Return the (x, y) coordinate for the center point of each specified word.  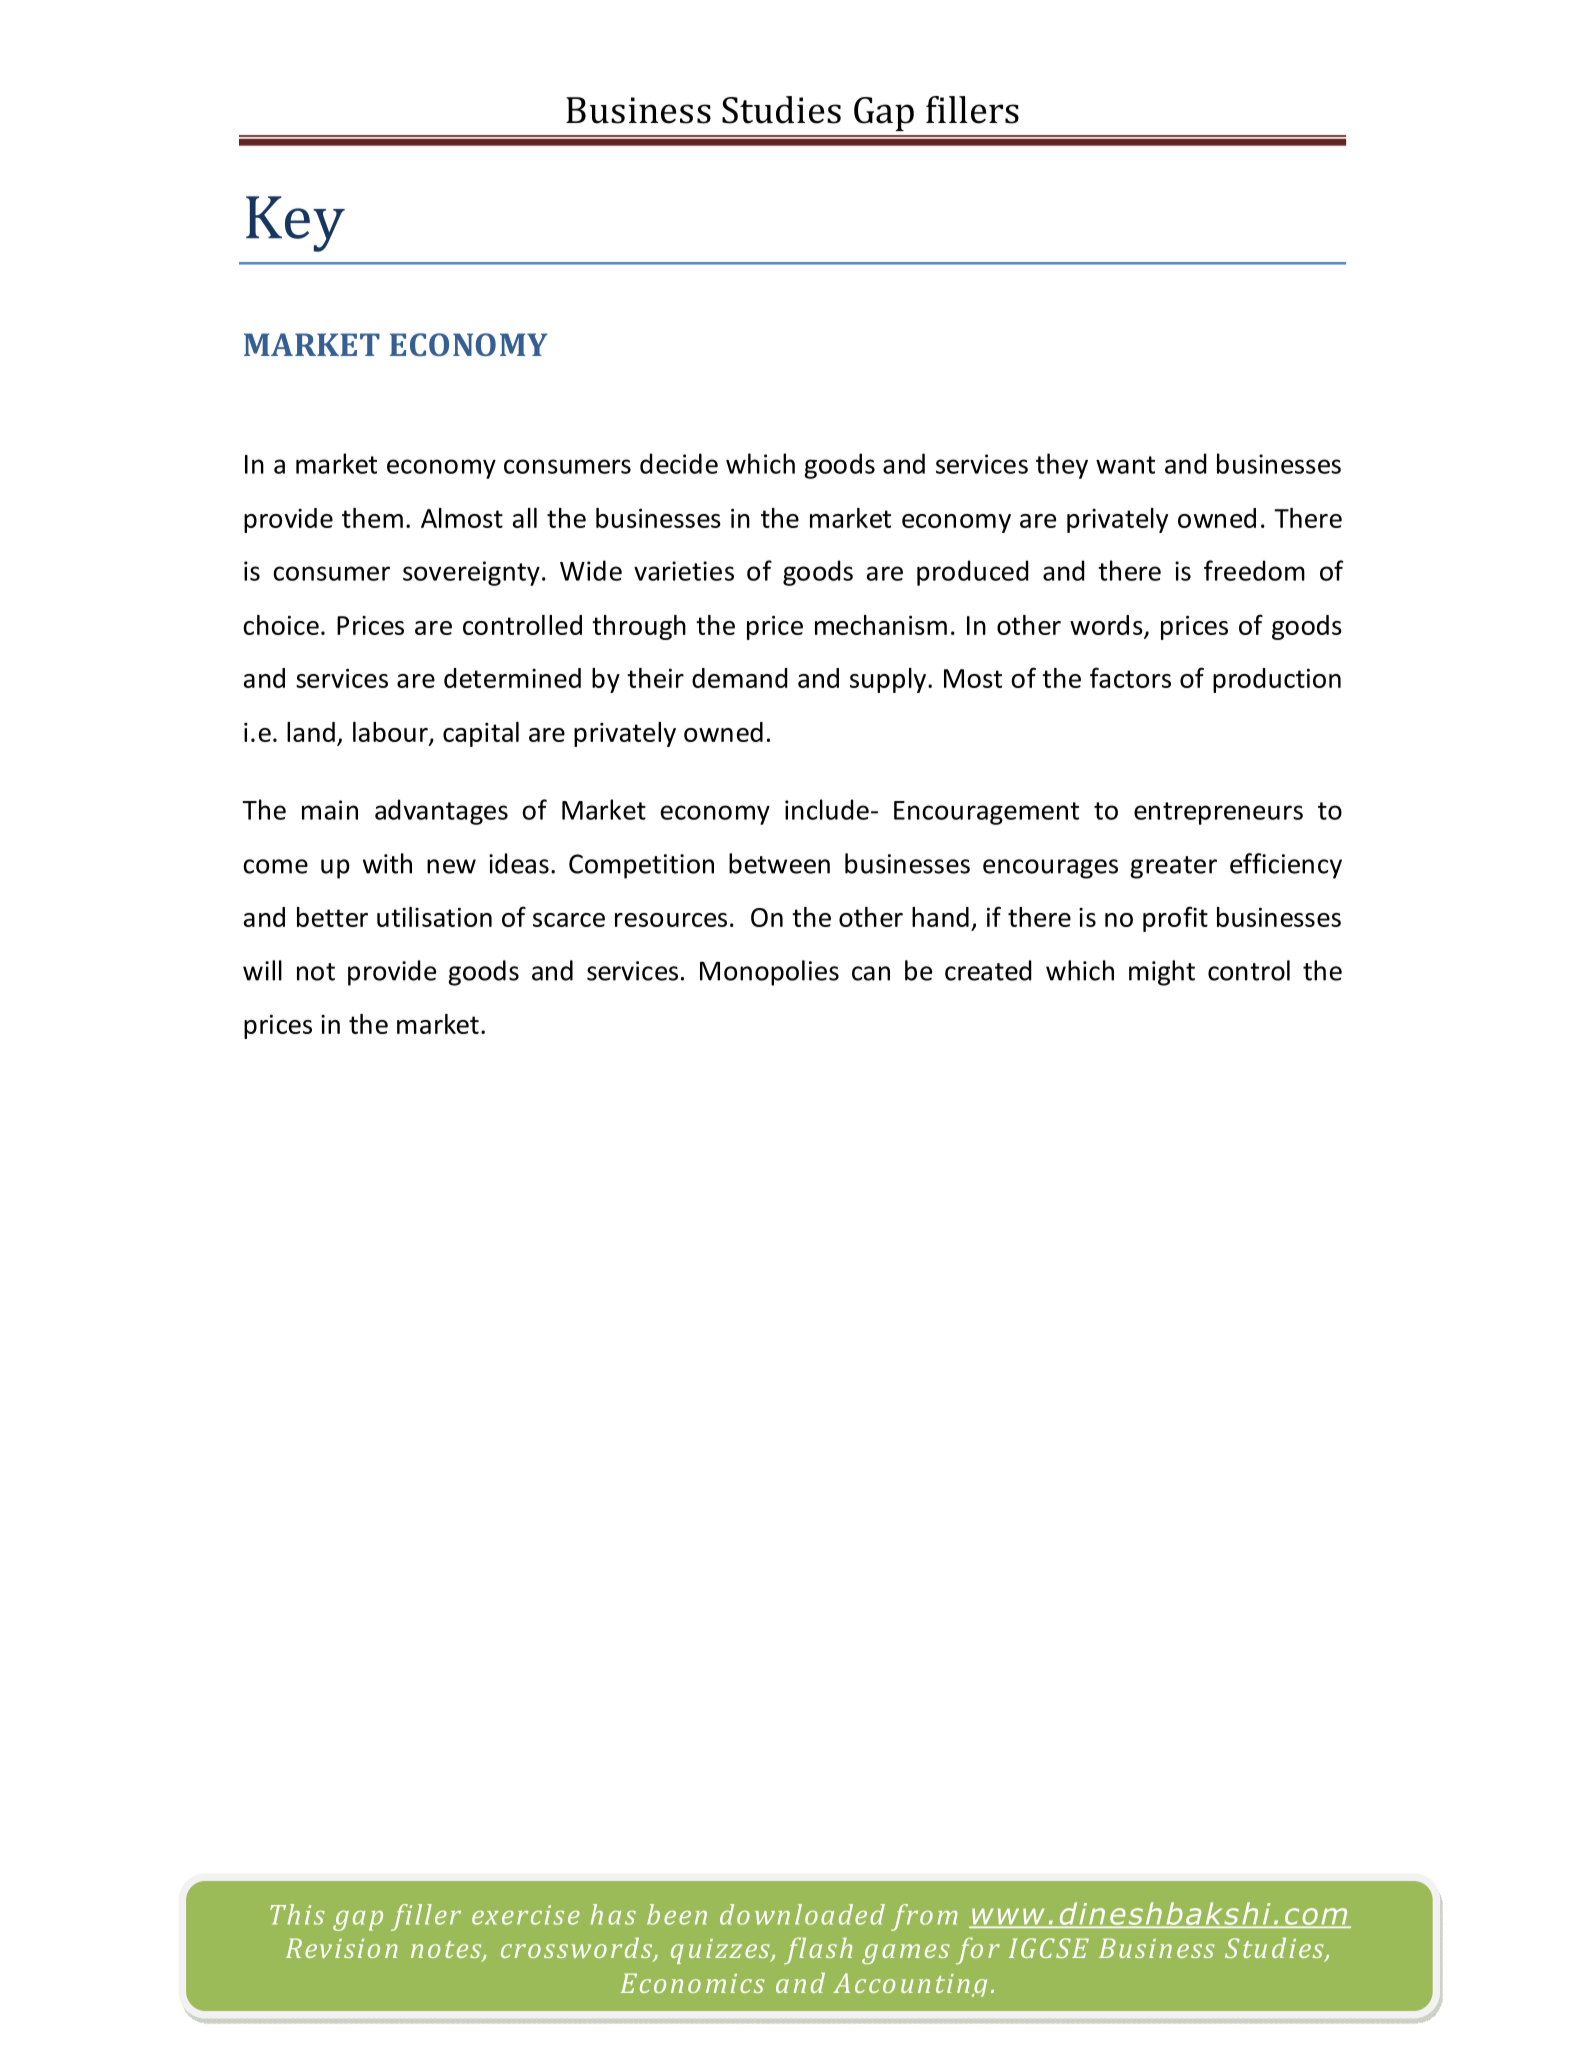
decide (679, 463)
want (1125, 465)
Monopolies (769, 973)
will (262, 970)
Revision (342, 1948)
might (1162, 973)
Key (295, 224)
